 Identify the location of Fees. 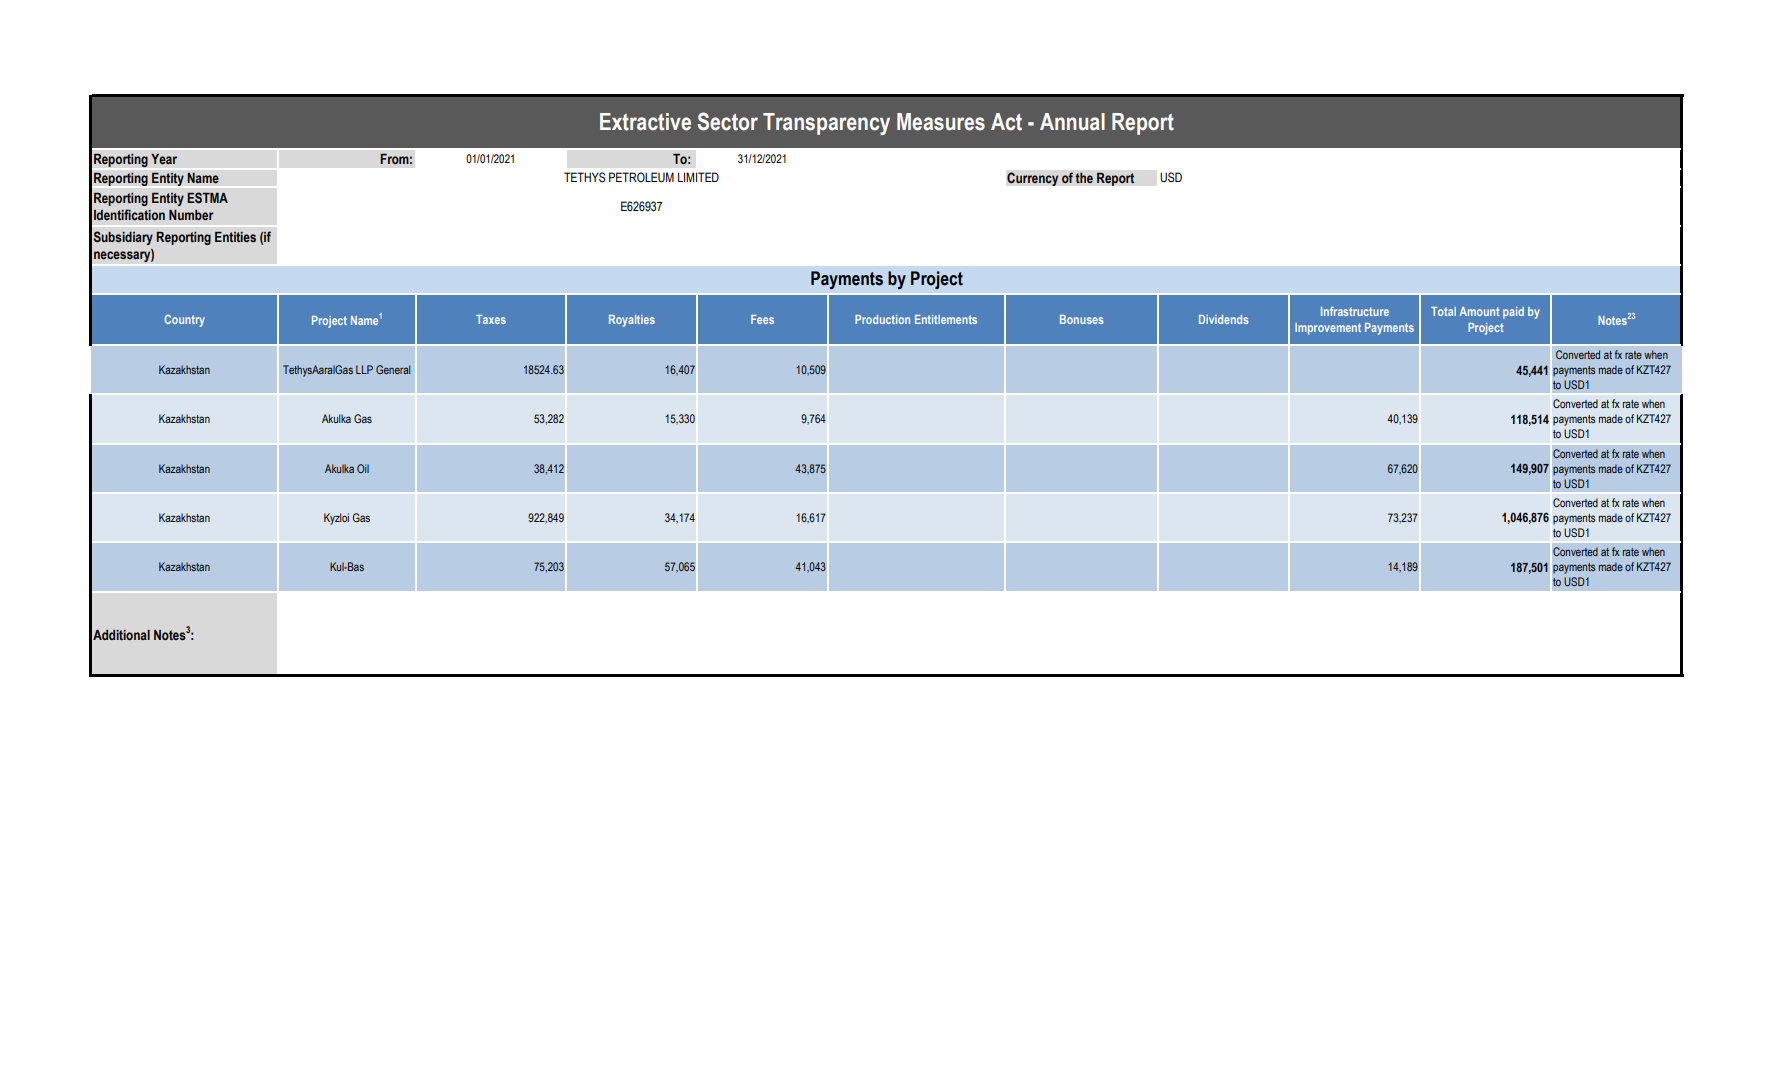
(762, 319).
